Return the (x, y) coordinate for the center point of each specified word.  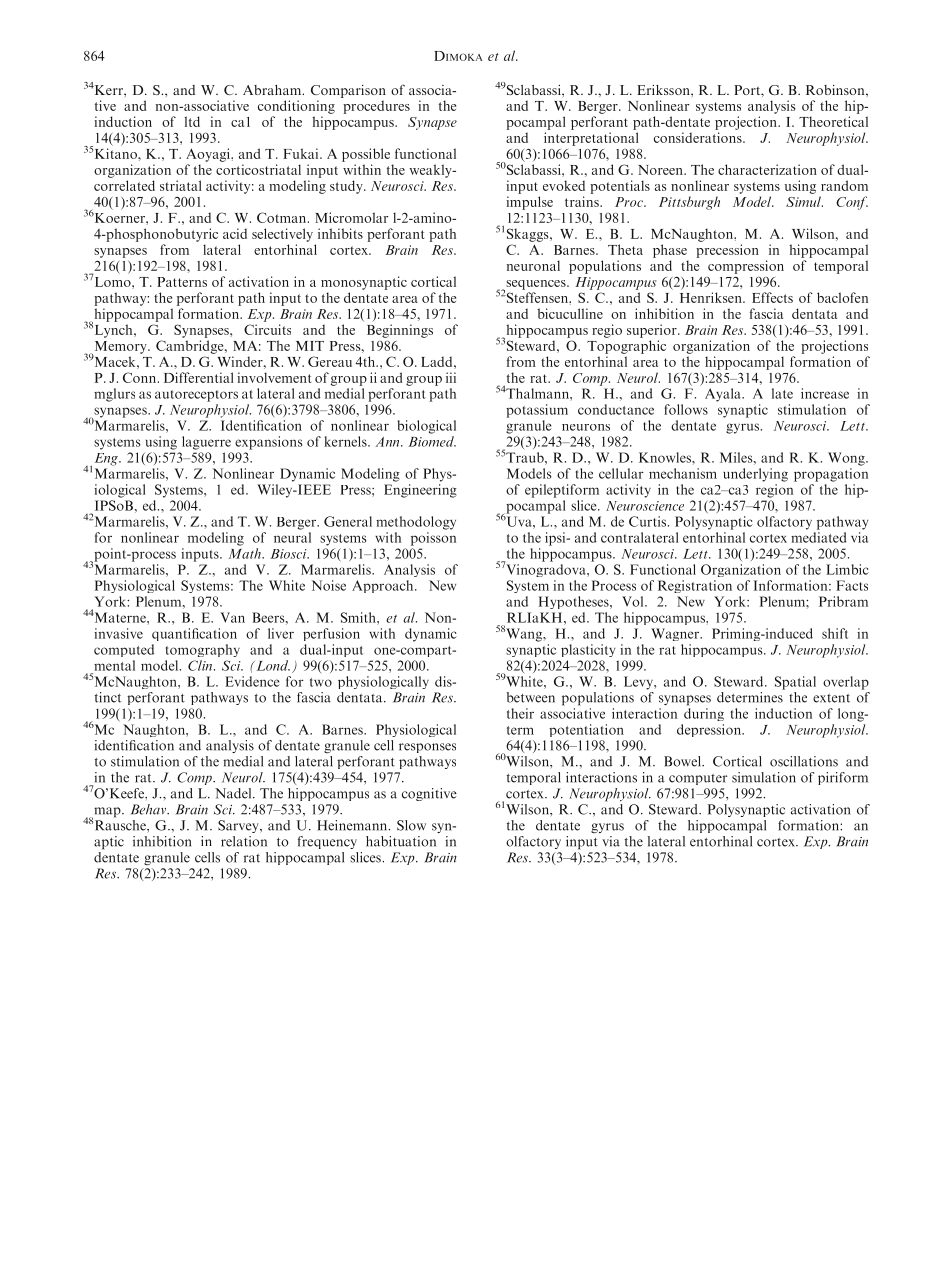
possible (366, 155)
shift (835, 633)
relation (244, 841)
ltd (192, 121)
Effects (772, 297)
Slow (411, 825)
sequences (536, 286)
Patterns (182, 282)
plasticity (588, 650)
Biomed (432, 441)
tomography (203, 650)
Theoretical (833, 121)
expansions (269, 443)
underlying (755, 475)
